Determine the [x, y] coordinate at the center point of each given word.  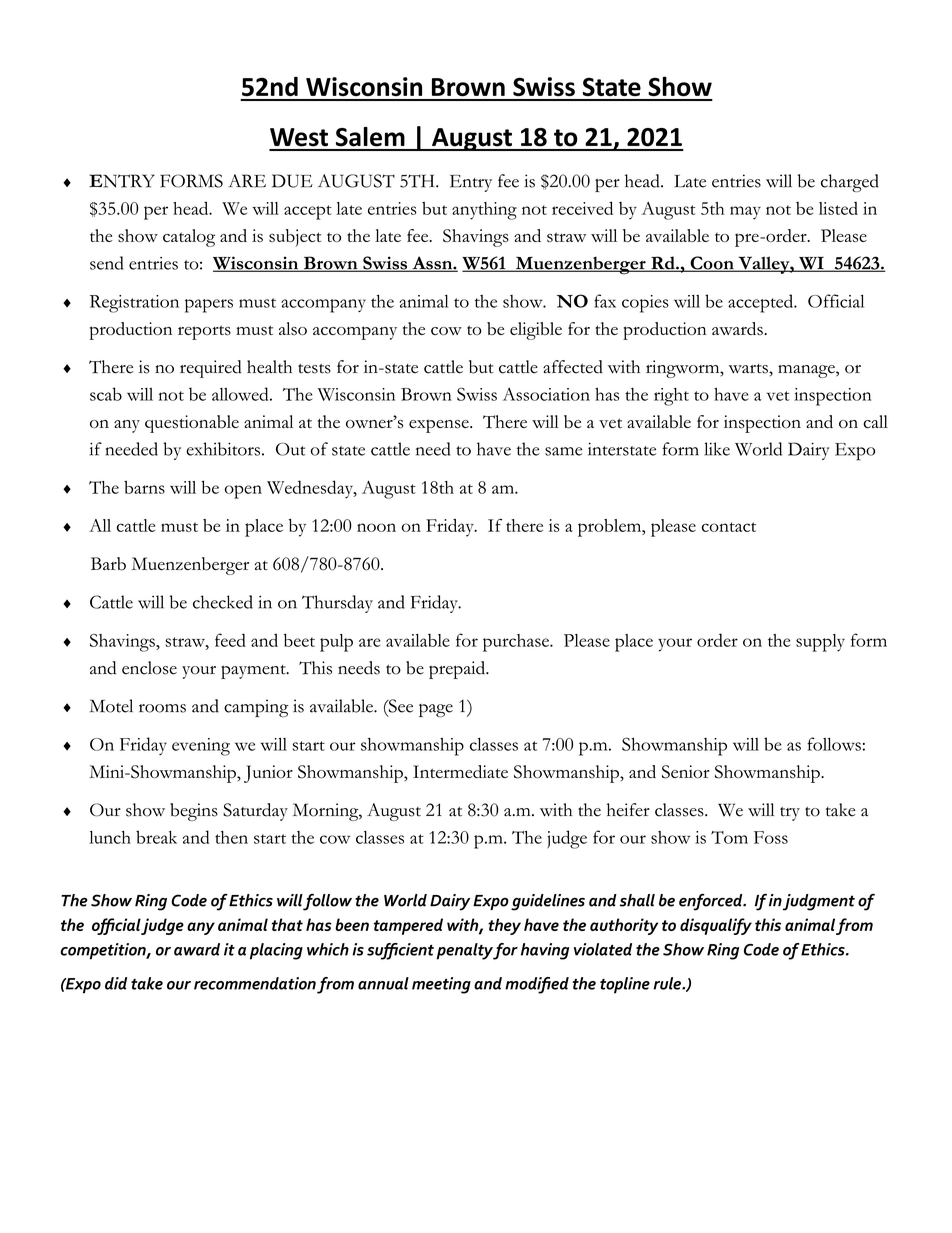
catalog [189, 238]
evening [201, 747]
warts [749, 369]
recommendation [255, 983]
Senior [685, 772]
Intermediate [460, 771]
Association [546, 394]
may [745, 213]
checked [223, 602]
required [211, 369]
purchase [517, 643]
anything [484, 211]
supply [820, 643]
